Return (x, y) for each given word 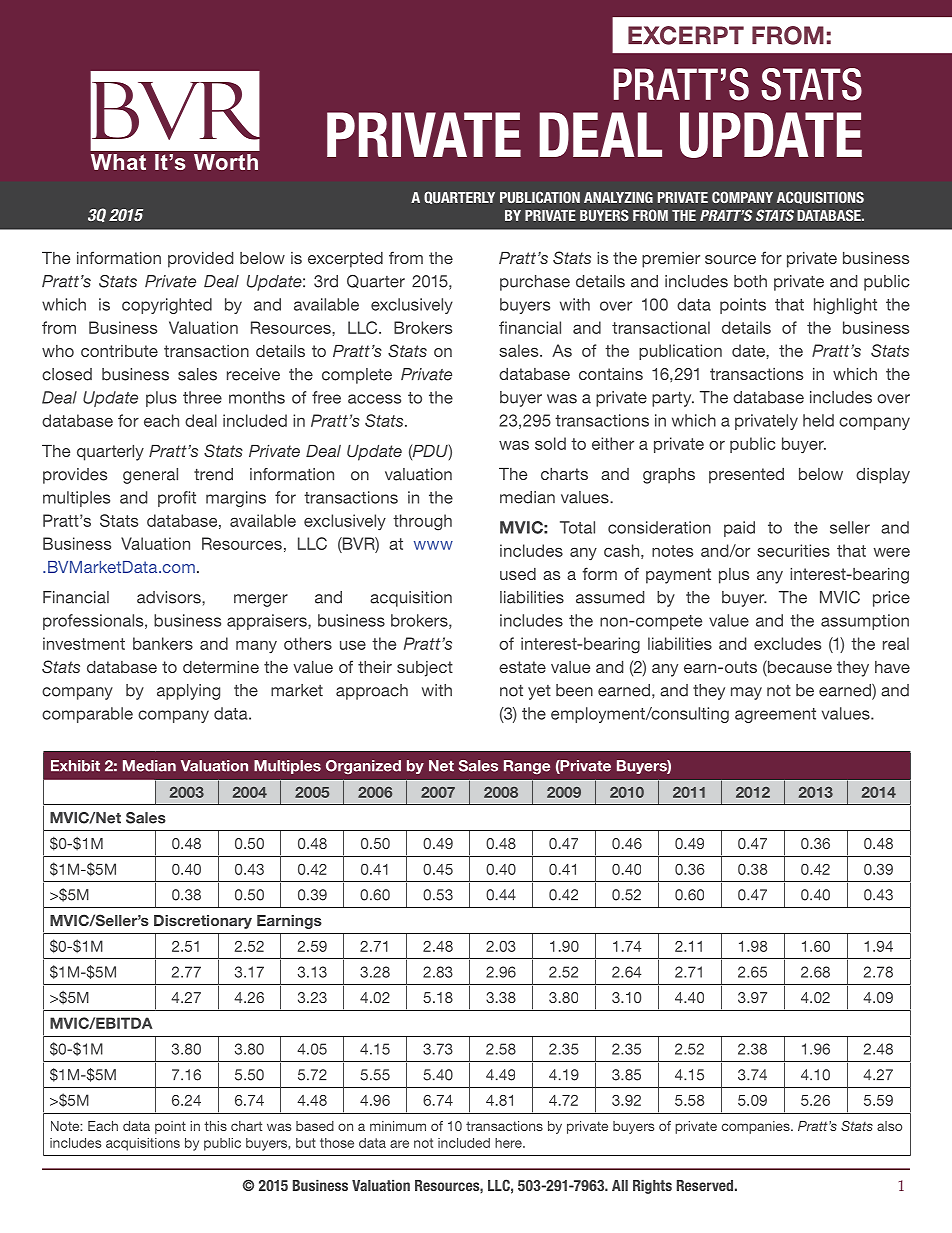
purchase (535, 283)
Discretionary (203, 922)
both (750, 281)
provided (200, 260)
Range (527, 767)
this (215, 1126)
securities (793, 550)
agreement (775, 715)
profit (177, 499)
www (433, 545)
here (509, 1143)
